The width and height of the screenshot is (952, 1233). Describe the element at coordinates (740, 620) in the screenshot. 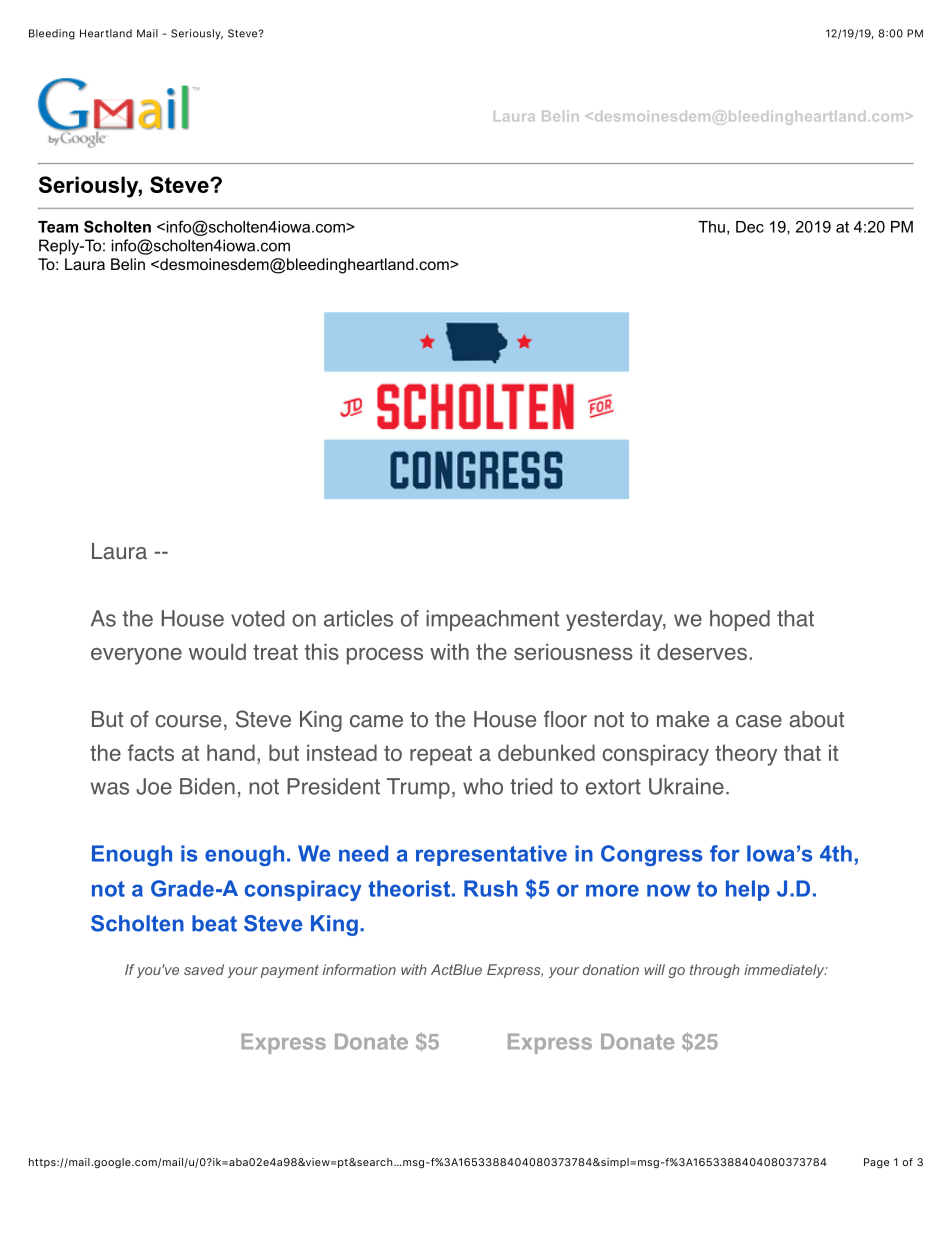

I see `hoped` at that location.
